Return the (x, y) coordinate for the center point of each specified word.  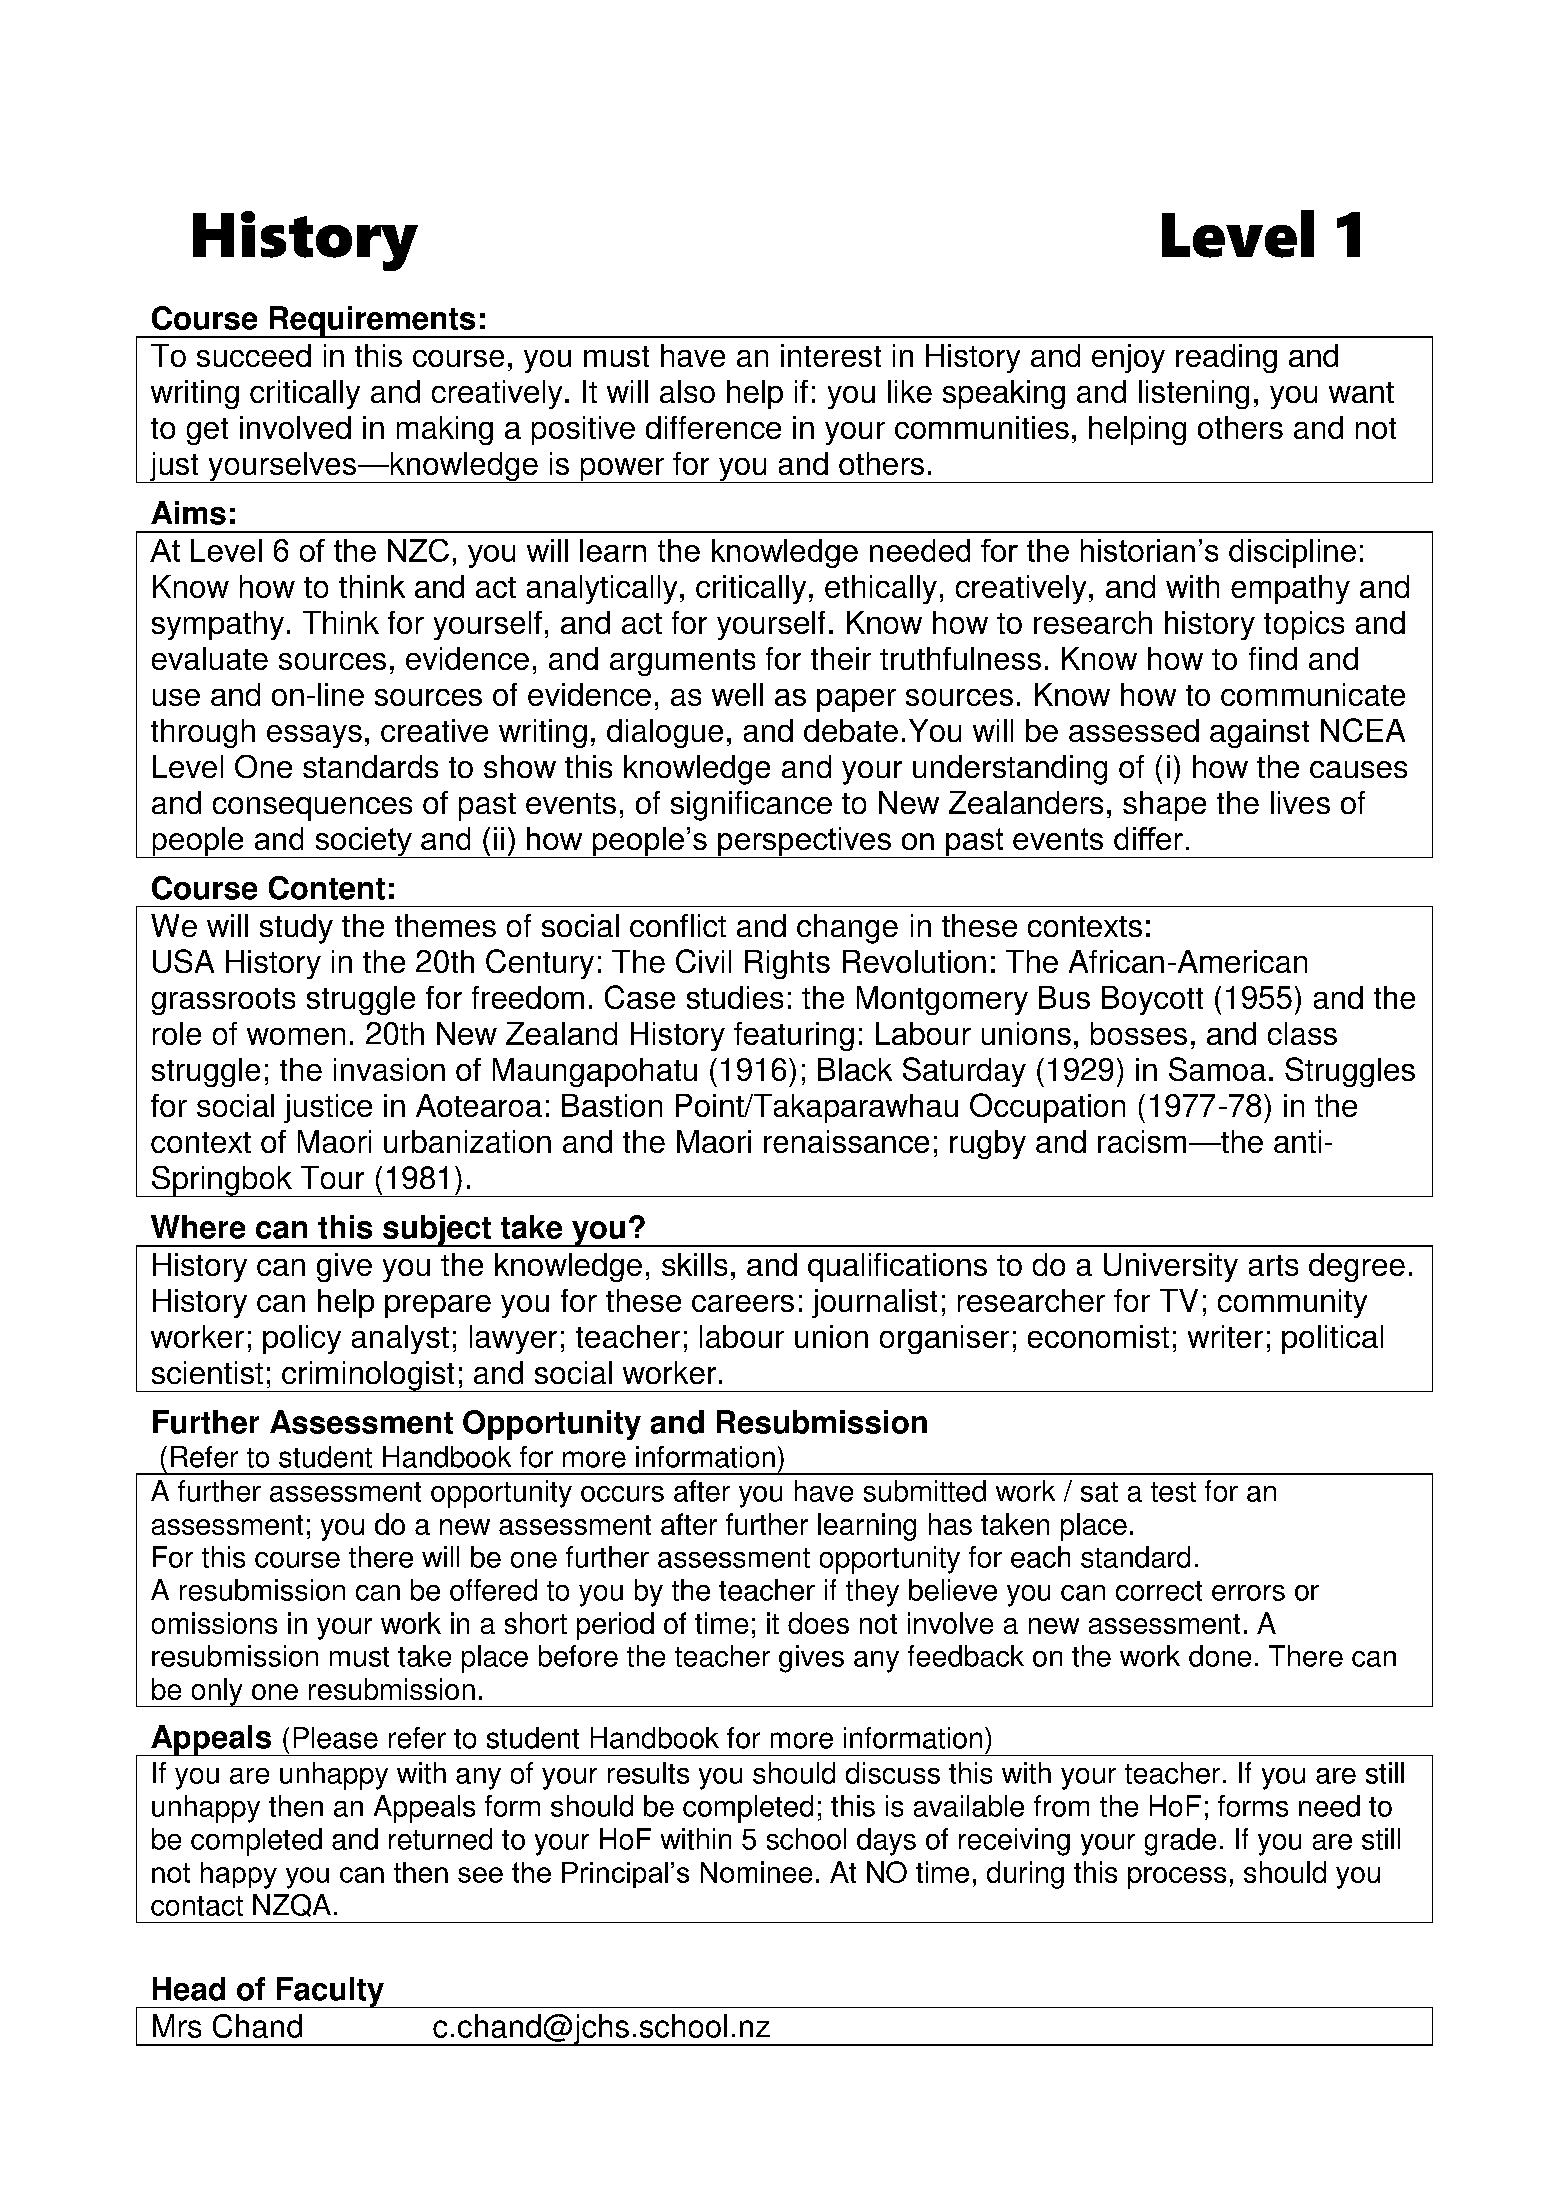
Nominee (756, 1872)
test (1173, 1492)
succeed (254, 355)
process (1177, 1878)
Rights (787, 964)
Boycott (1152, 1000)
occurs (622, 1494)
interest (831, 355)
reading (1226, 358)
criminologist (368, 1376)
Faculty (330, 1992)
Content (327, 888)
